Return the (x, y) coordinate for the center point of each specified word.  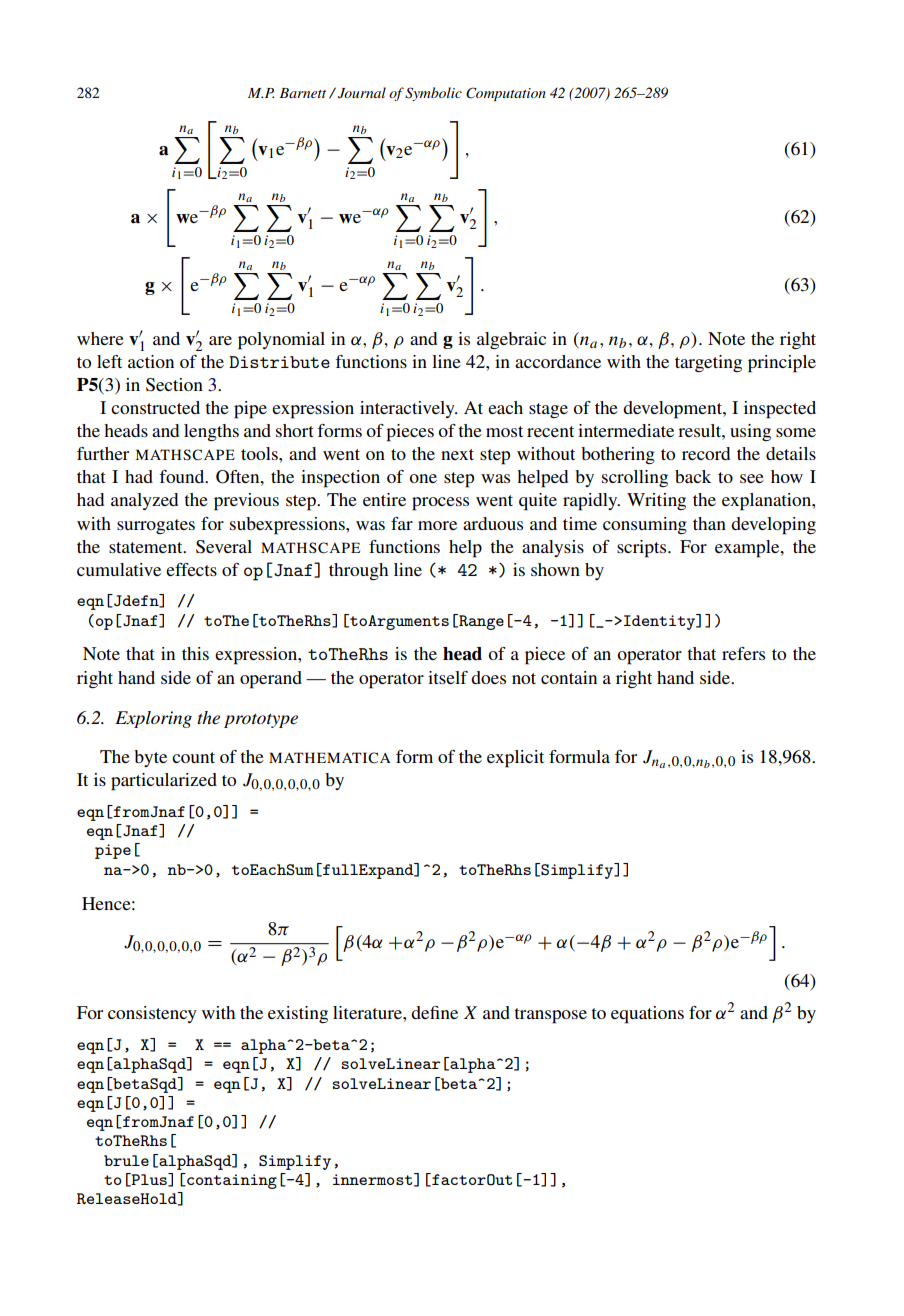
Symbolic (433, 94)
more (437, 525)
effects (191, 569)
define (434, 1012)
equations (647, 1015)
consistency (152, 1014)
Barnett (303, 93)
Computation (506, 94)
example (748, 549)
